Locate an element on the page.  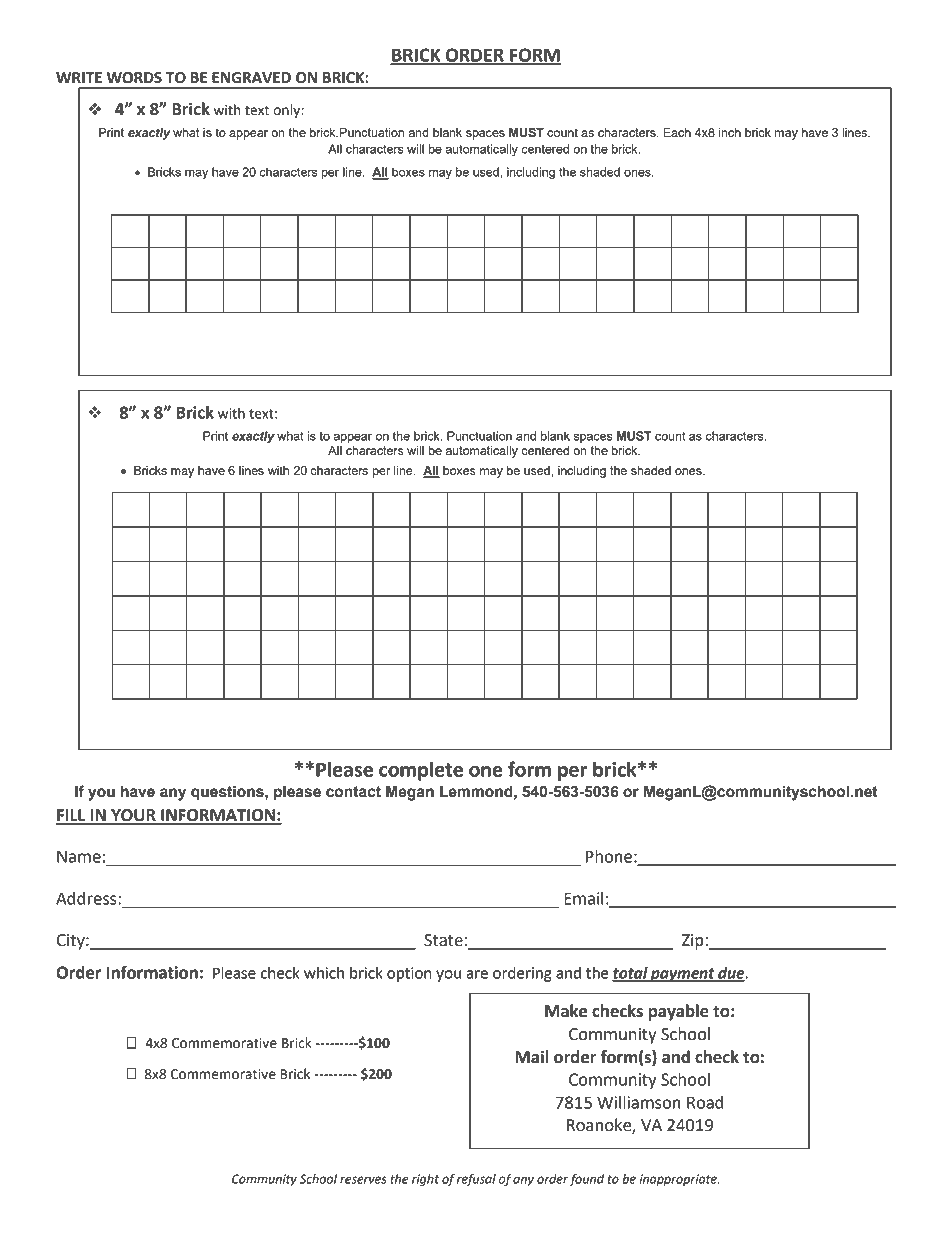
which is located at coordinates (324, 973).
